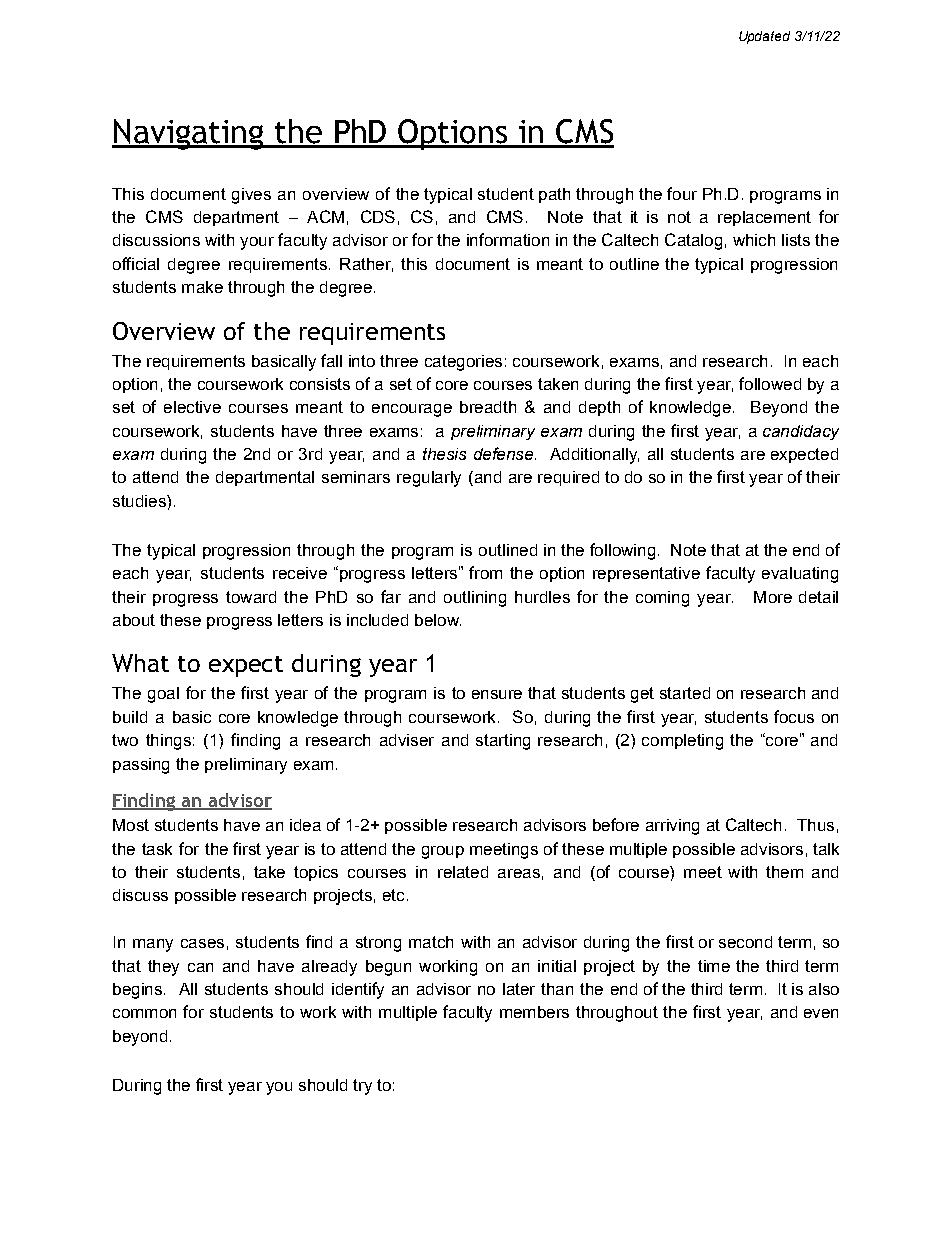  What do you see at coordinates (189, 134) in the screenshot?
I see `Navigating` at bounding box center [189, 134].
